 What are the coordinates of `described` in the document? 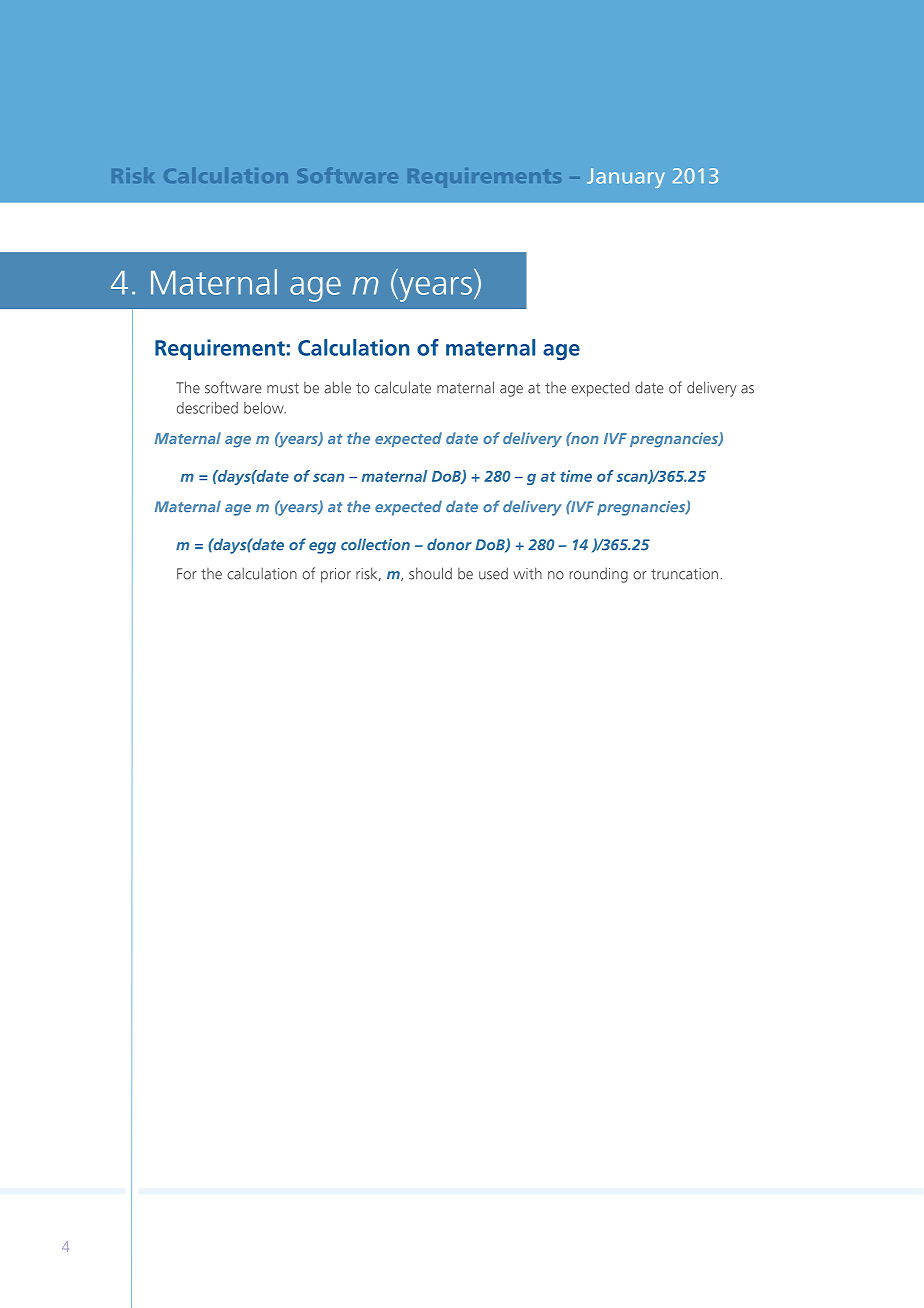 It's located at (207, 408).
